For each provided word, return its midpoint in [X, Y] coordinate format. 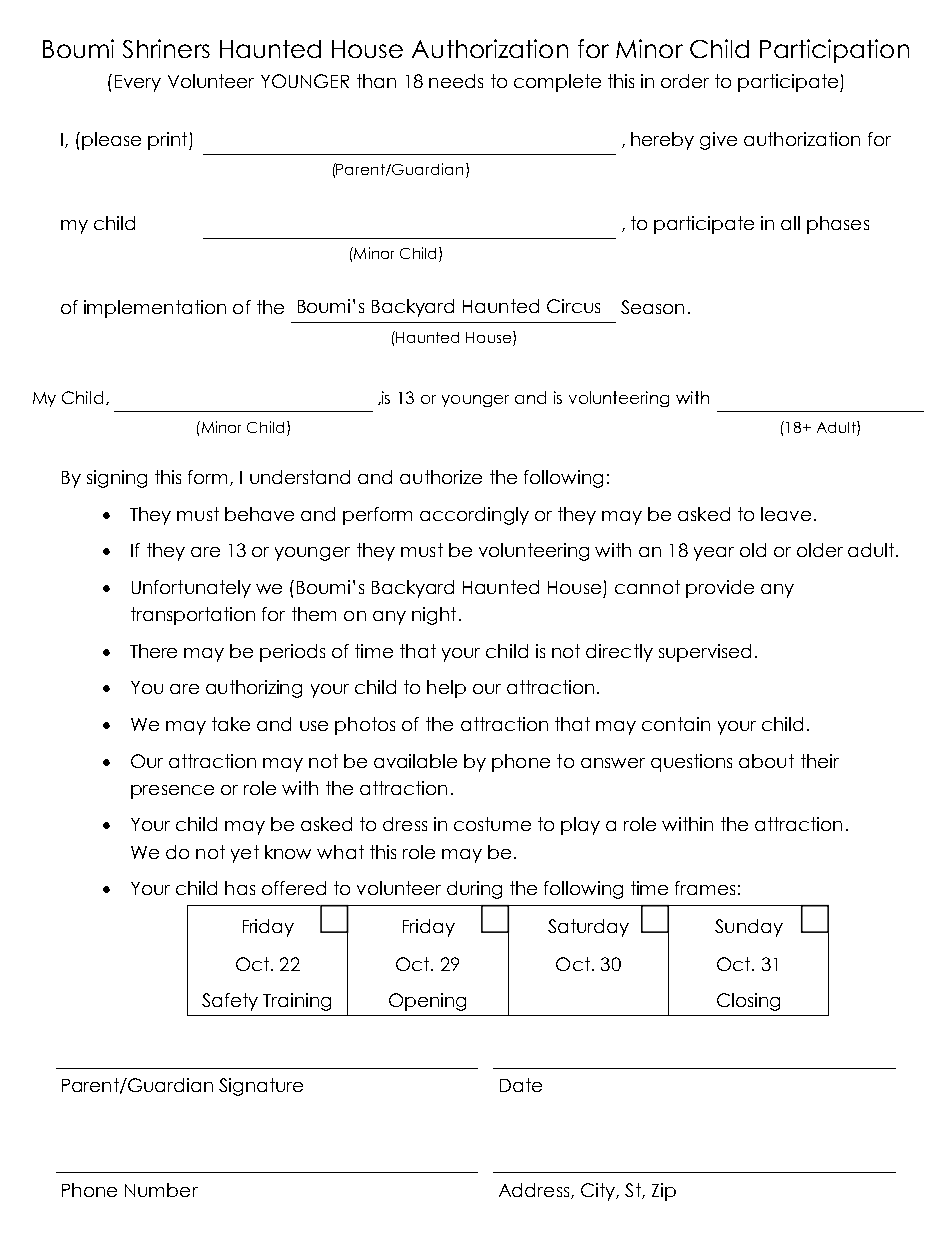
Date [521, 1085]
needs [456, 81]
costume [492, 824]
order [685, 81]
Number [161, 1190]
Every [138, 83]
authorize [441, 477]
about [766, 761]
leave [786, 514]
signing [117, 479]
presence [172, 792]
